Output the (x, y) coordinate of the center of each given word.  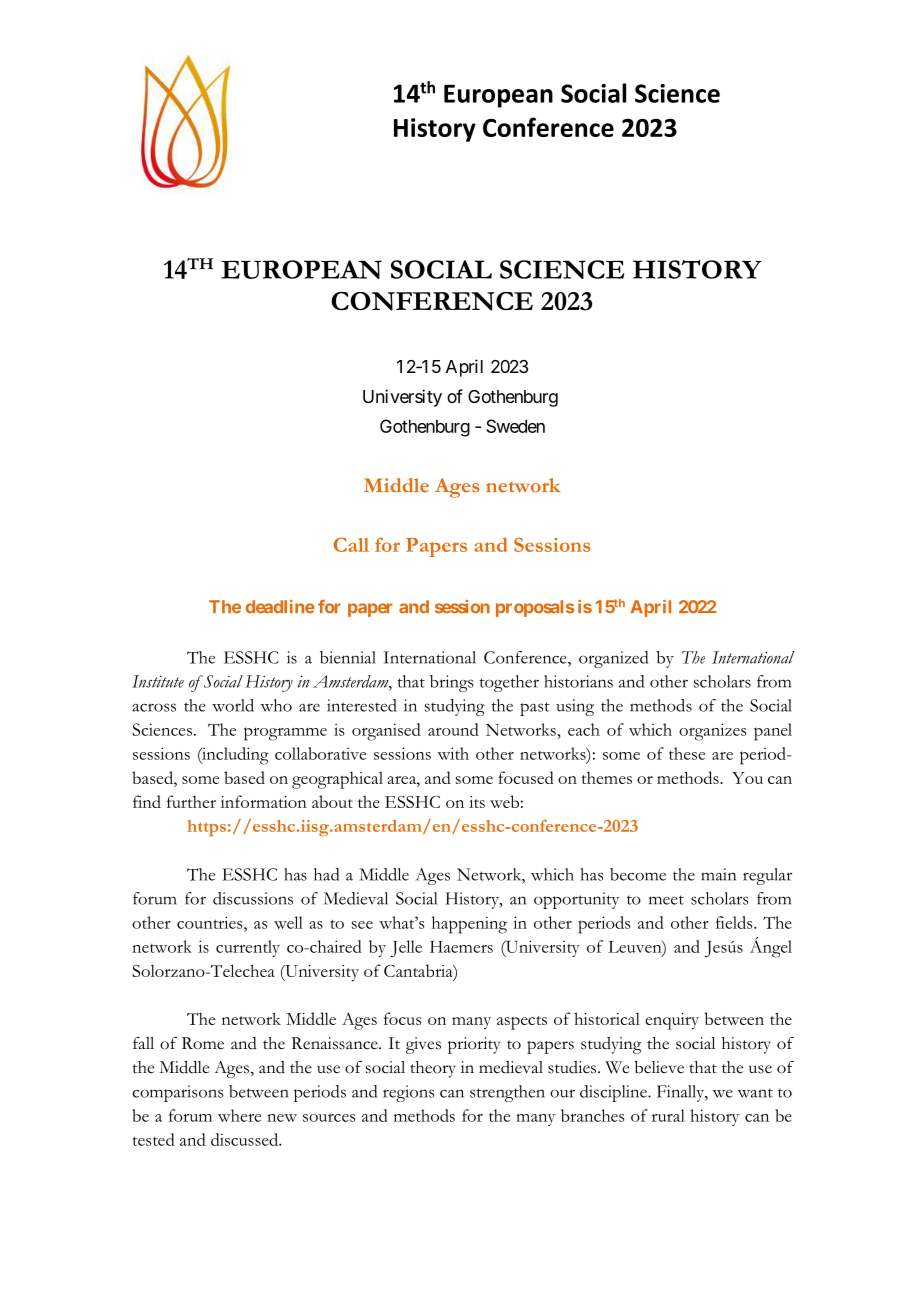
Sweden (515, 426)
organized (613, 659)
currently (248, 948)
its (477, 802)
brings (452, 683)
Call (351, 544)
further (191, 801)
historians (578, 681)
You (747, 778)
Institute (158, 681)
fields (735, 922)
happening (469, 925)
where (239, 1115)
